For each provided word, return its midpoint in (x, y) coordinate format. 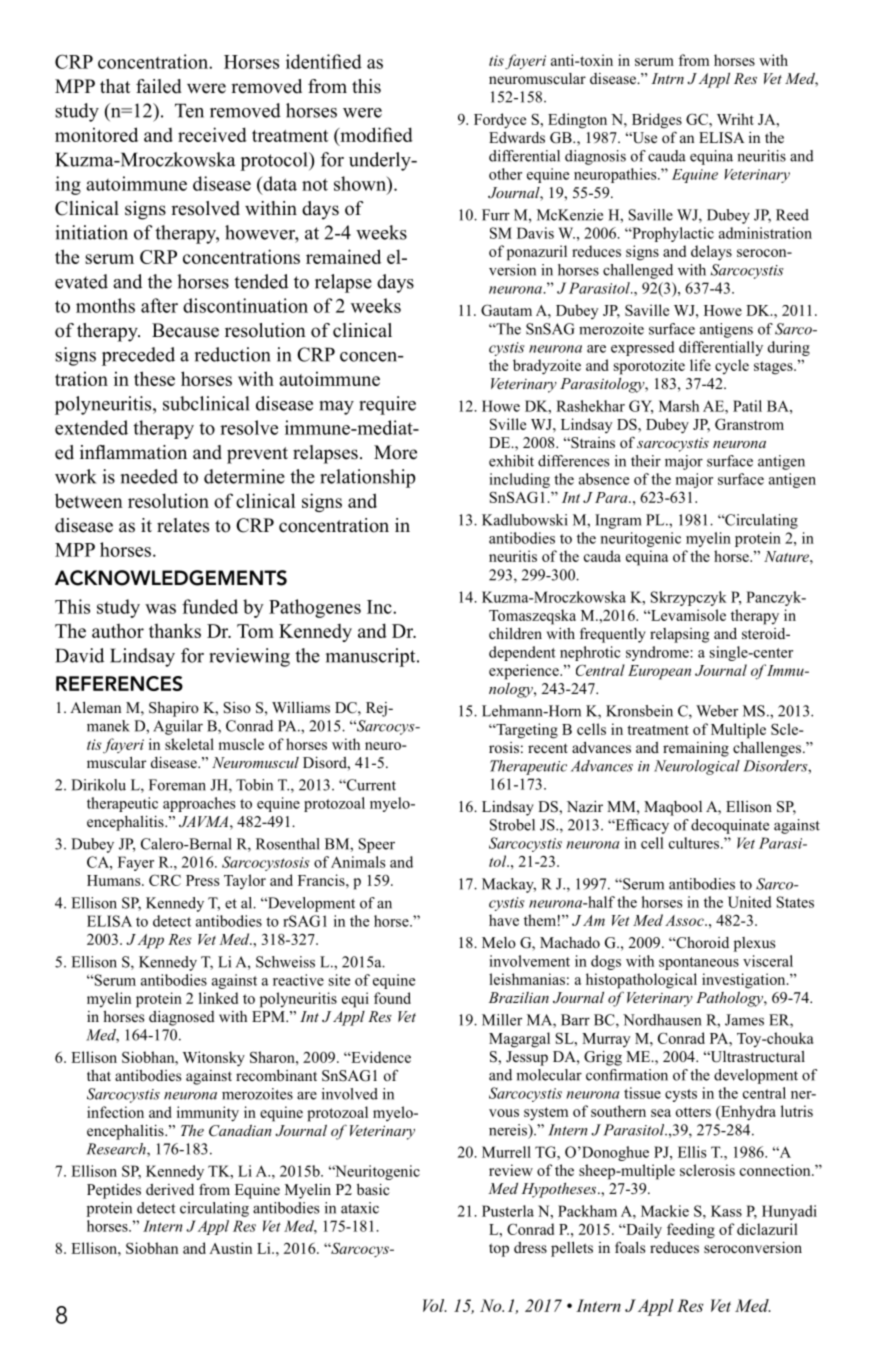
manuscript (372, 657)
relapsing (680, 635)
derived (170, 1189)
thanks (175, 630)
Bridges (657, 121)
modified (375, 136)
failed (159, 86)
